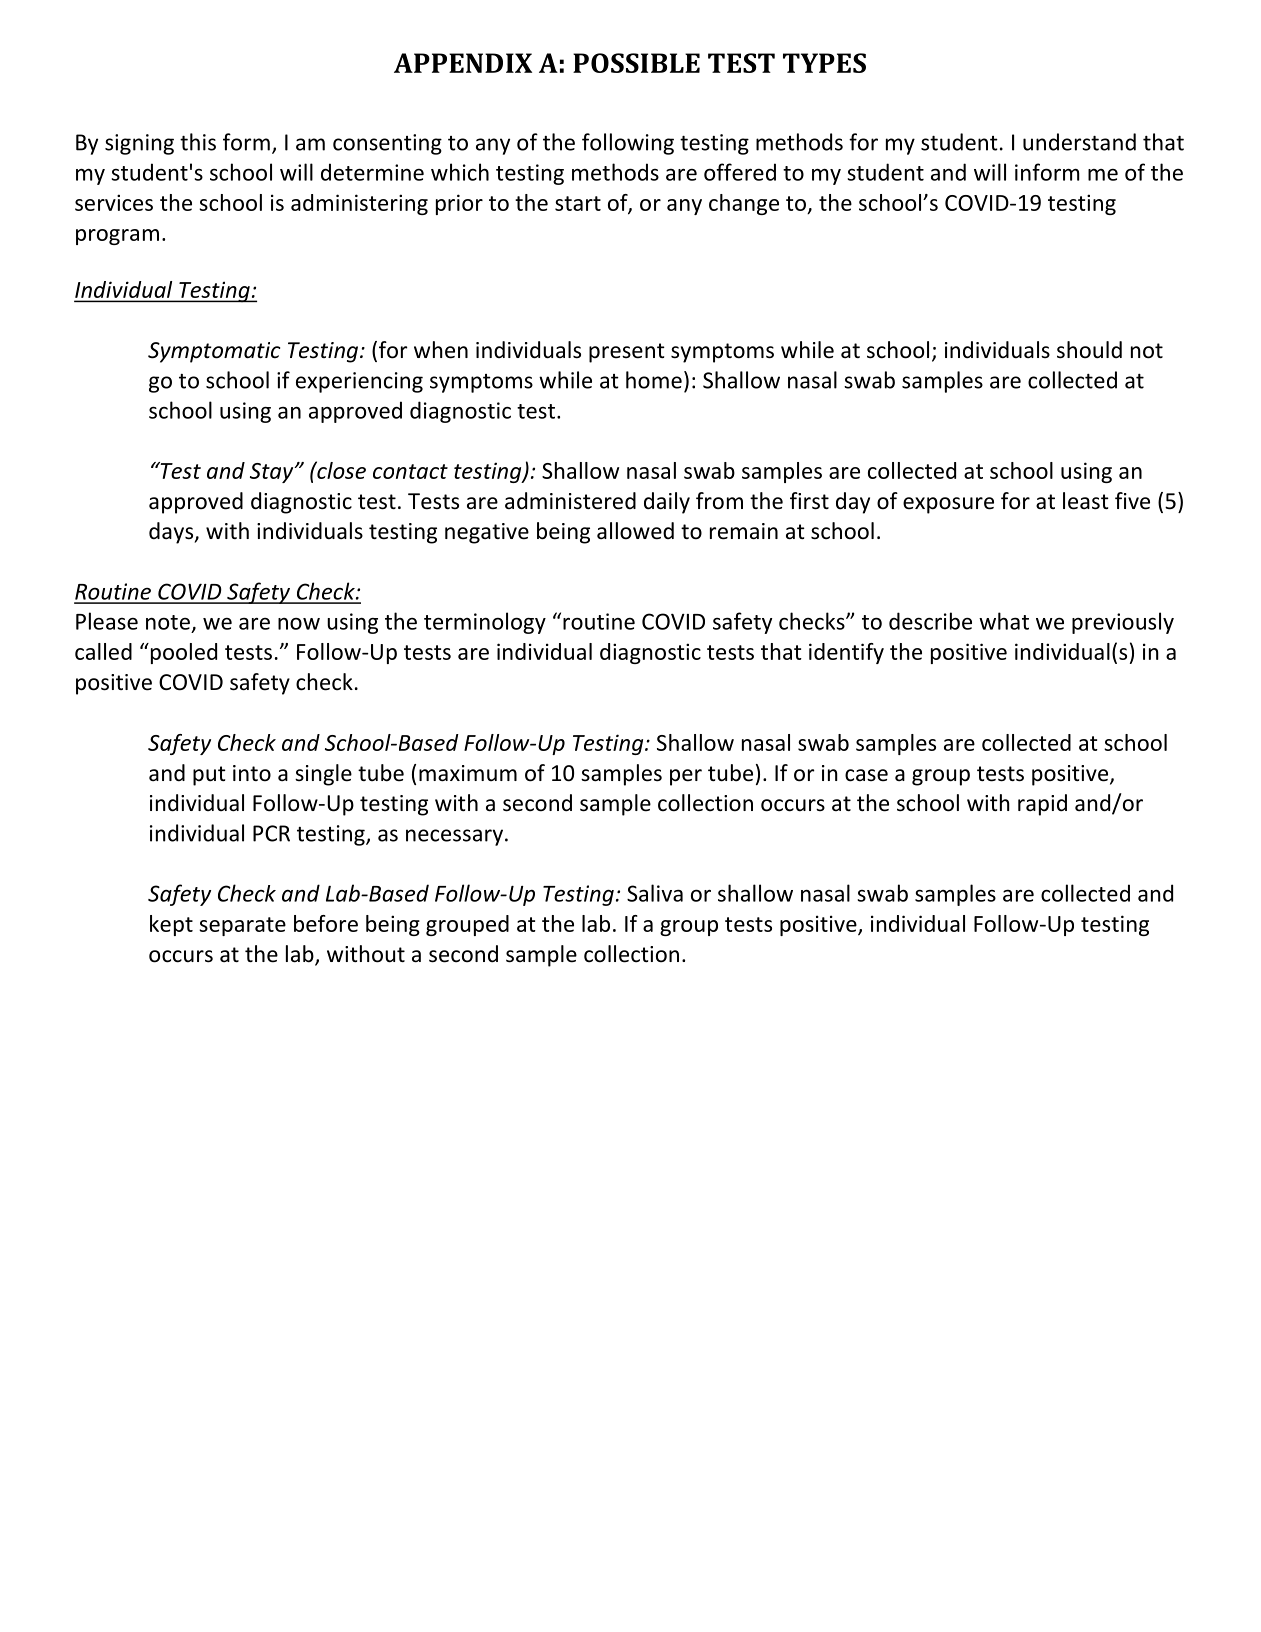 This screenshot has width=1261, height=1632. Describe the element at coordinates (627, 353) in the screenshot. I see `present` at that location.
